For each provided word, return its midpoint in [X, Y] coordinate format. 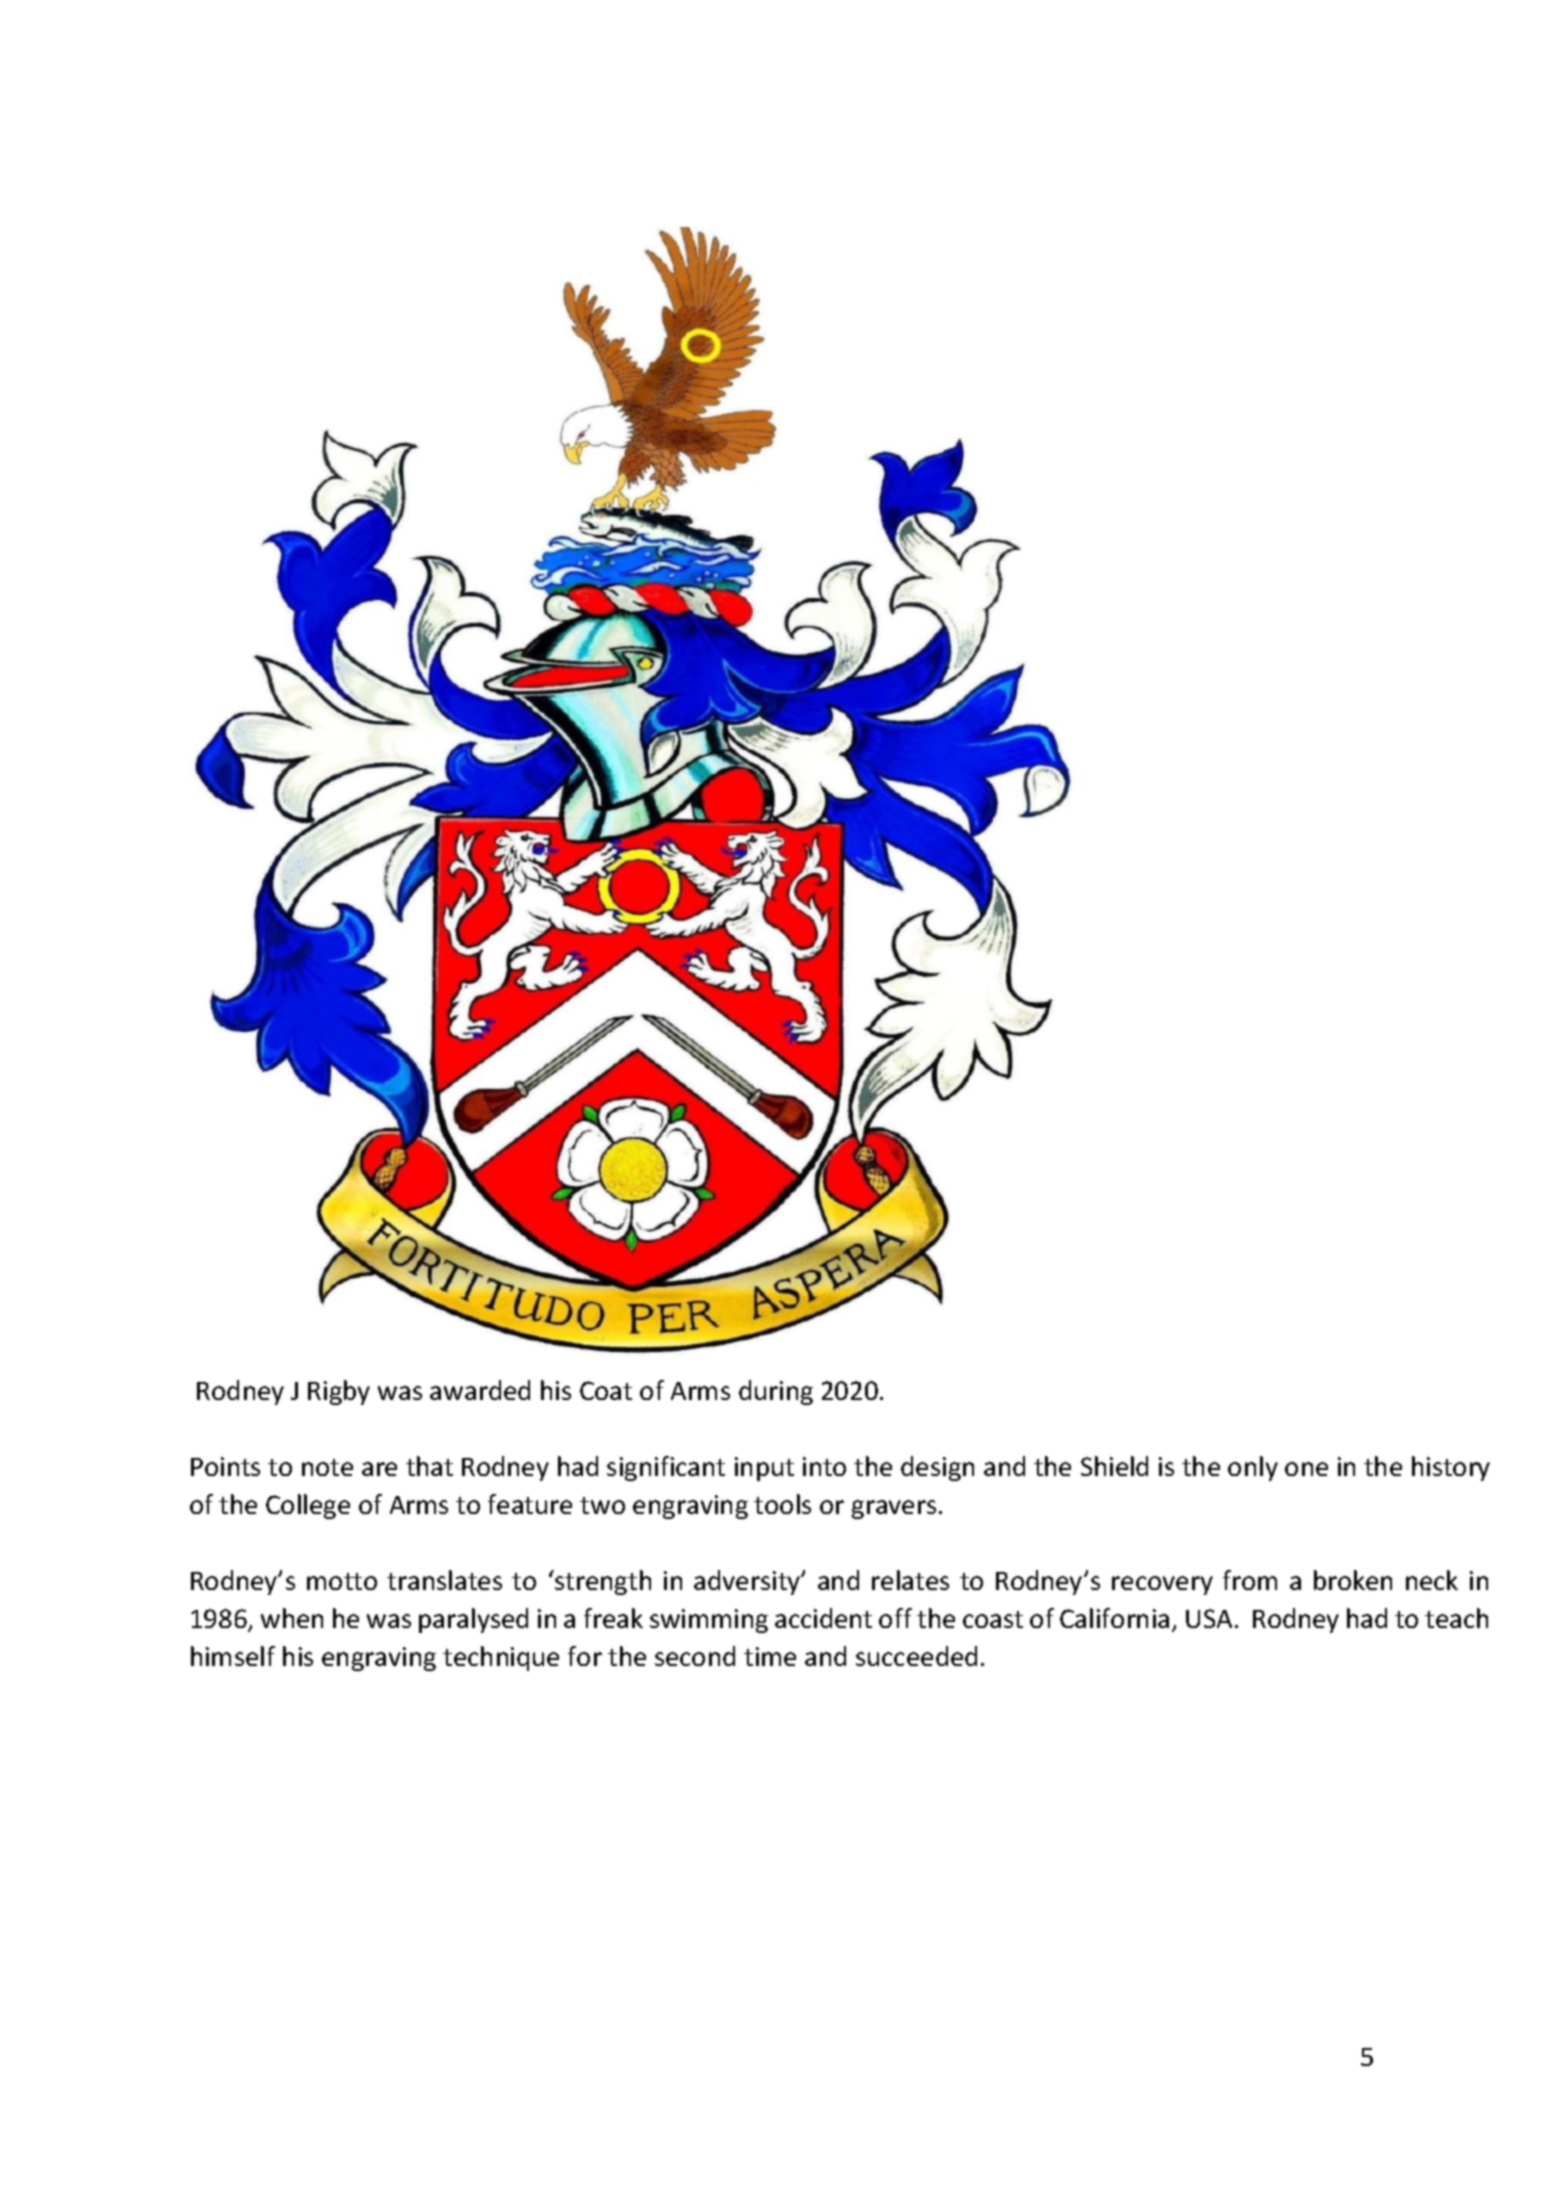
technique [501, 1658]
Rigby [339, 1392]
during [776, 1392]
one [1306, 1469]
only [1253, 1468]
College [308, 1506]
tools [782, 1504]
